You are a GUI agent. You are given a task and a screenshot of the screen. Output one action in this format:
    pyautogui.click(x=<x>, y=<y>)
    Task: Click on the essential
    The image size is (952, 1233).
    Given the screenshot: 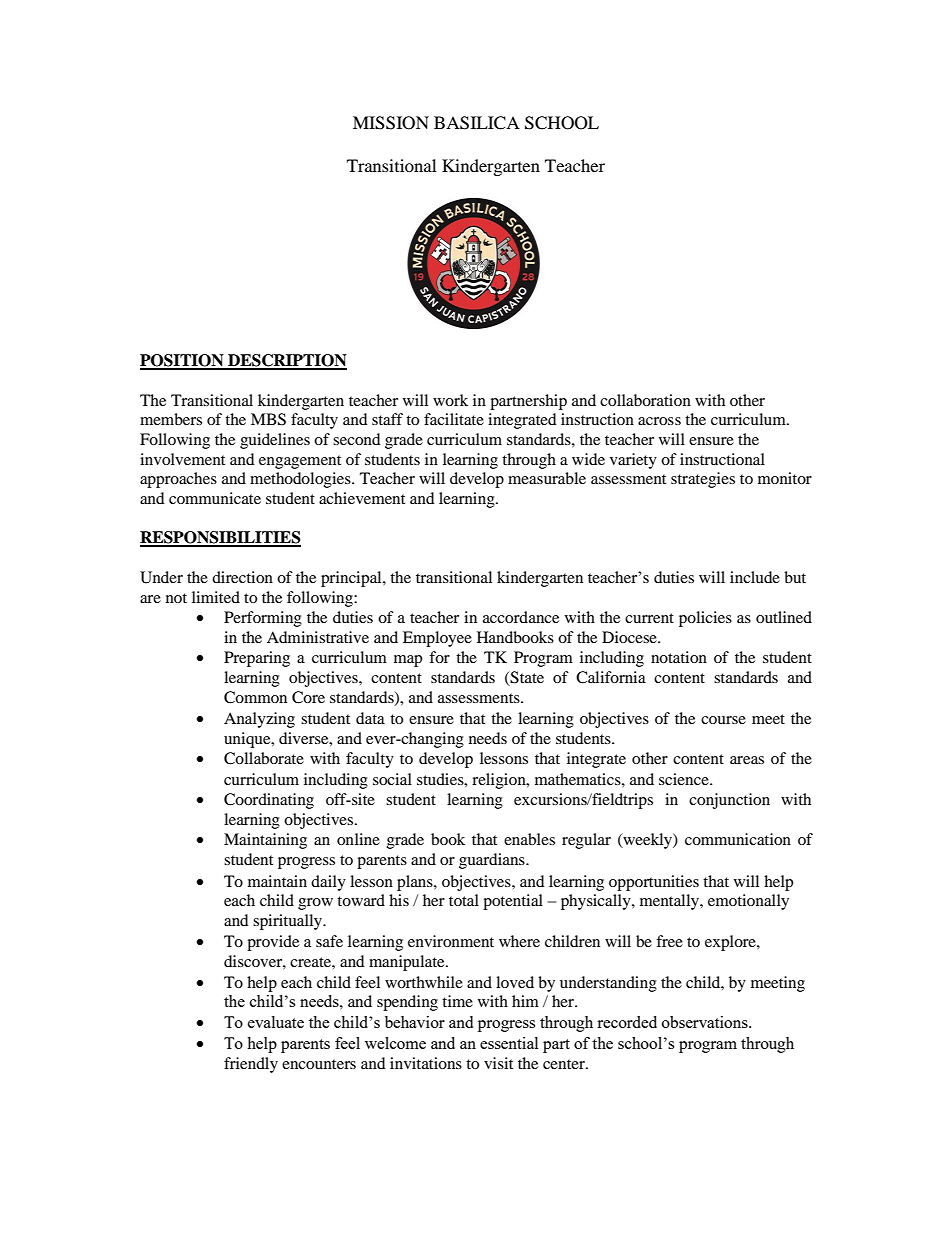 What is the action you would take?
    pyautogui.click(x=509, y=1043)
